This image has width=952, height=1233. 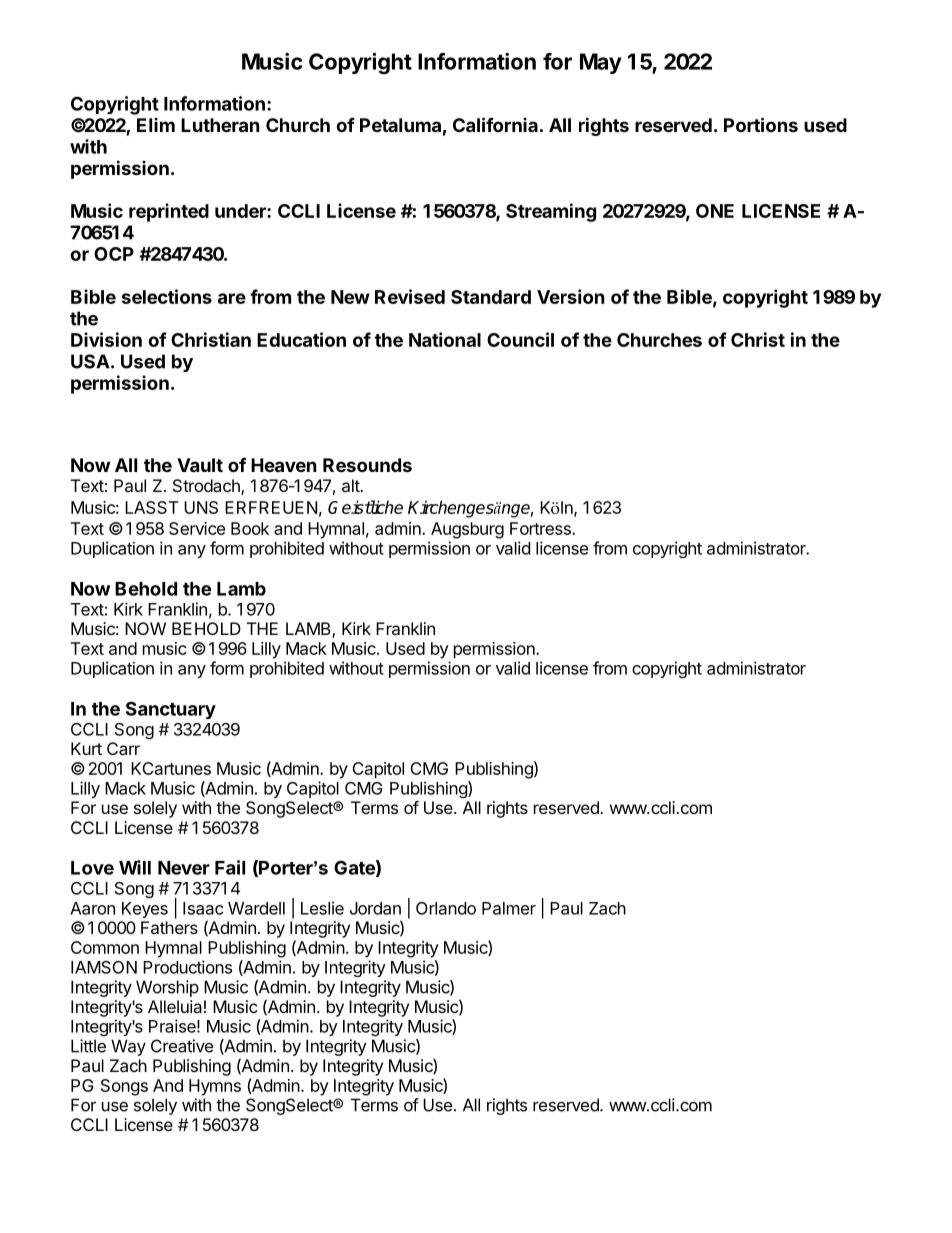 What do you see at coordinates (509, 908) in the image?
I see `Palmer` at bounding box center [509, 908].
